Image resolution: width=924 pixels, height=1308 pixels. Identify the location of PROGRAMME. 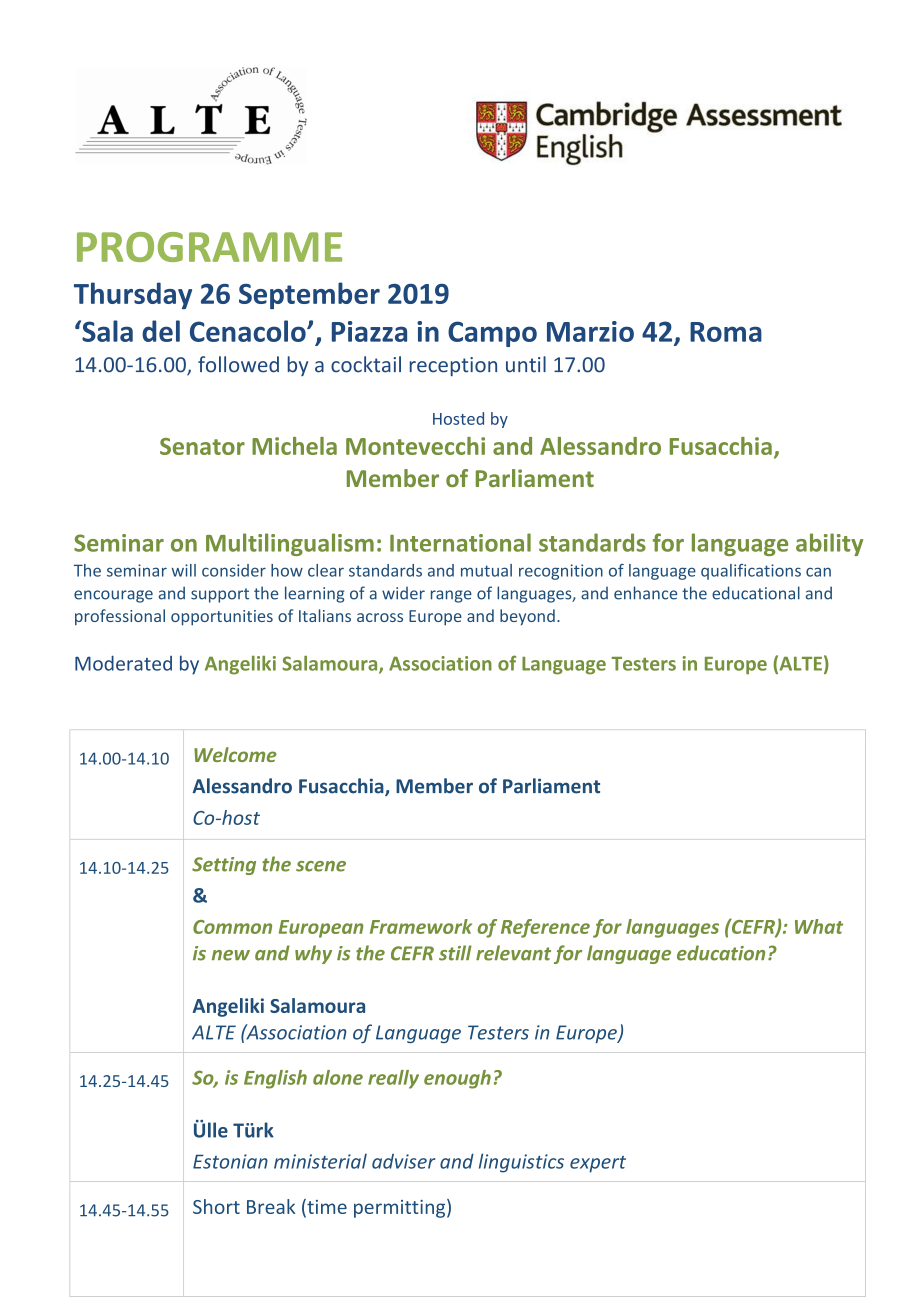
(209, 247).
